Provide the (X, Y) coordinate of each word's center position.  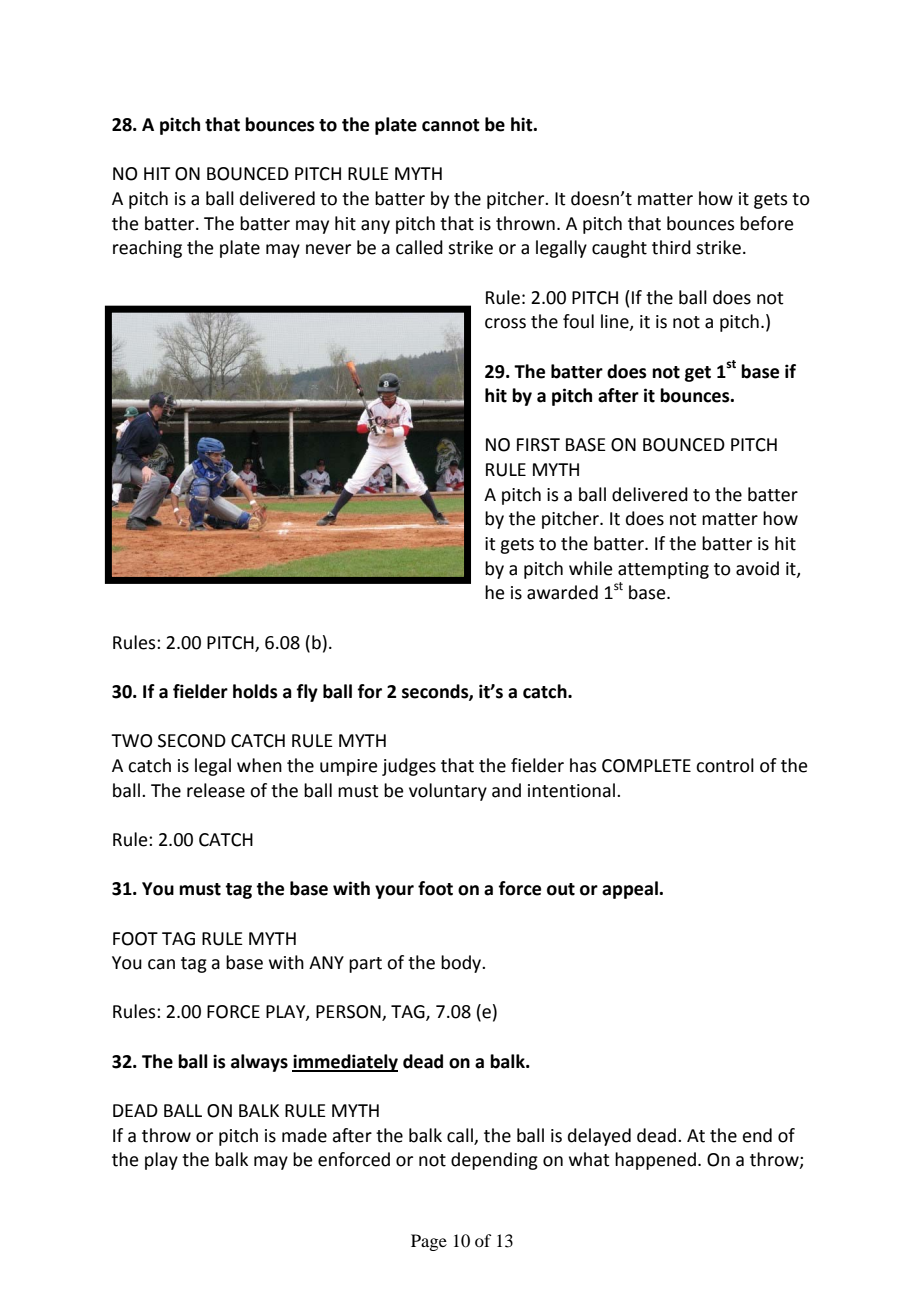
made (304, 1135)
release (216, 790)
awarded (562, 592)
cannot (451, 125)
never (328, 249)
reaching (147, 249)
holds (255, 691)
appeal (631, 890)
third (671, 247)
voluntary (448, 792)
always (259, 1063)
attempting (663, 570)
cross (505, 323)
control (725, 765)
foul (578, 321)
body (462, 964)
